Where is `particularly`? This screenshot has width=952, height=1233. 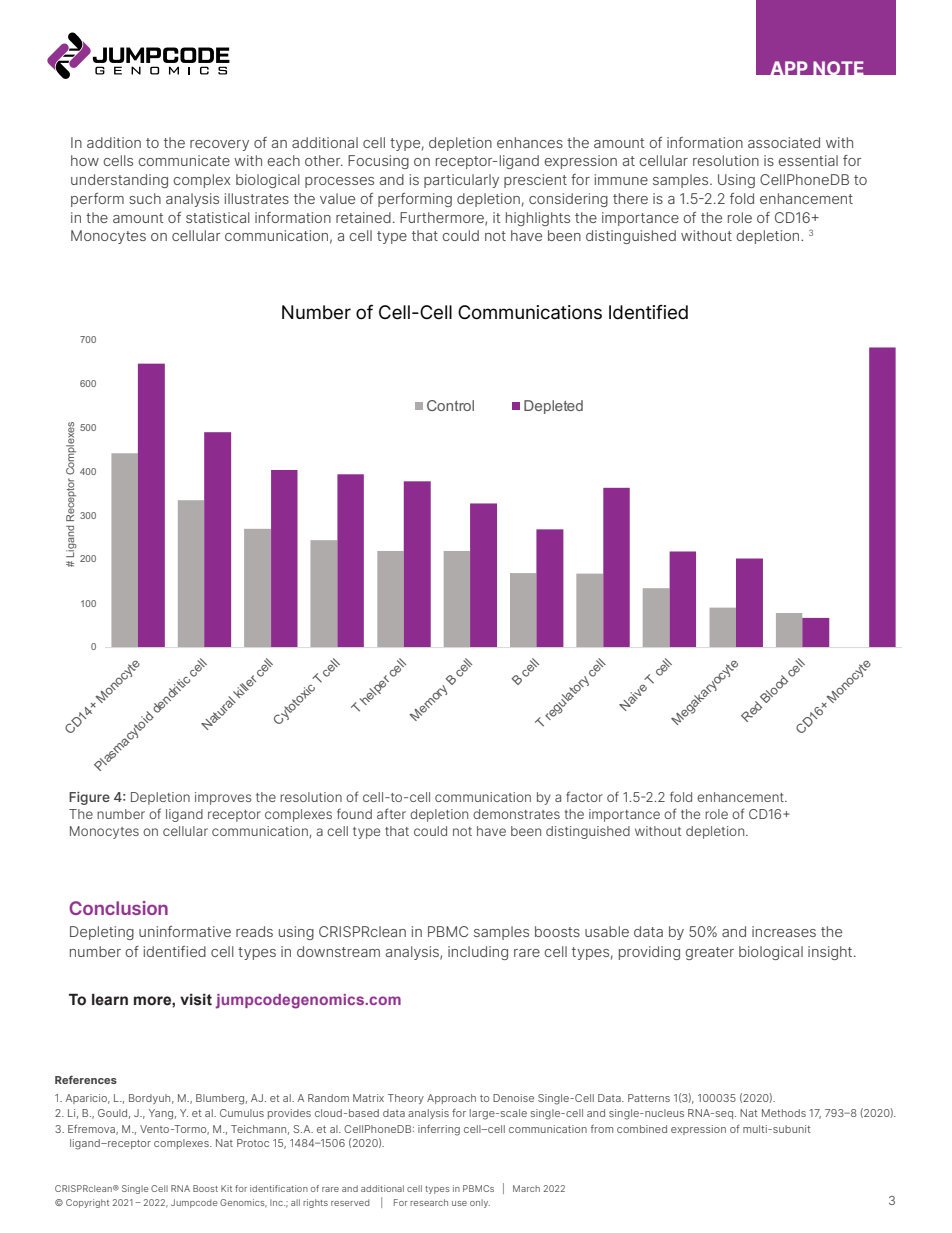
particularly is located at coordinates (461, 181).
